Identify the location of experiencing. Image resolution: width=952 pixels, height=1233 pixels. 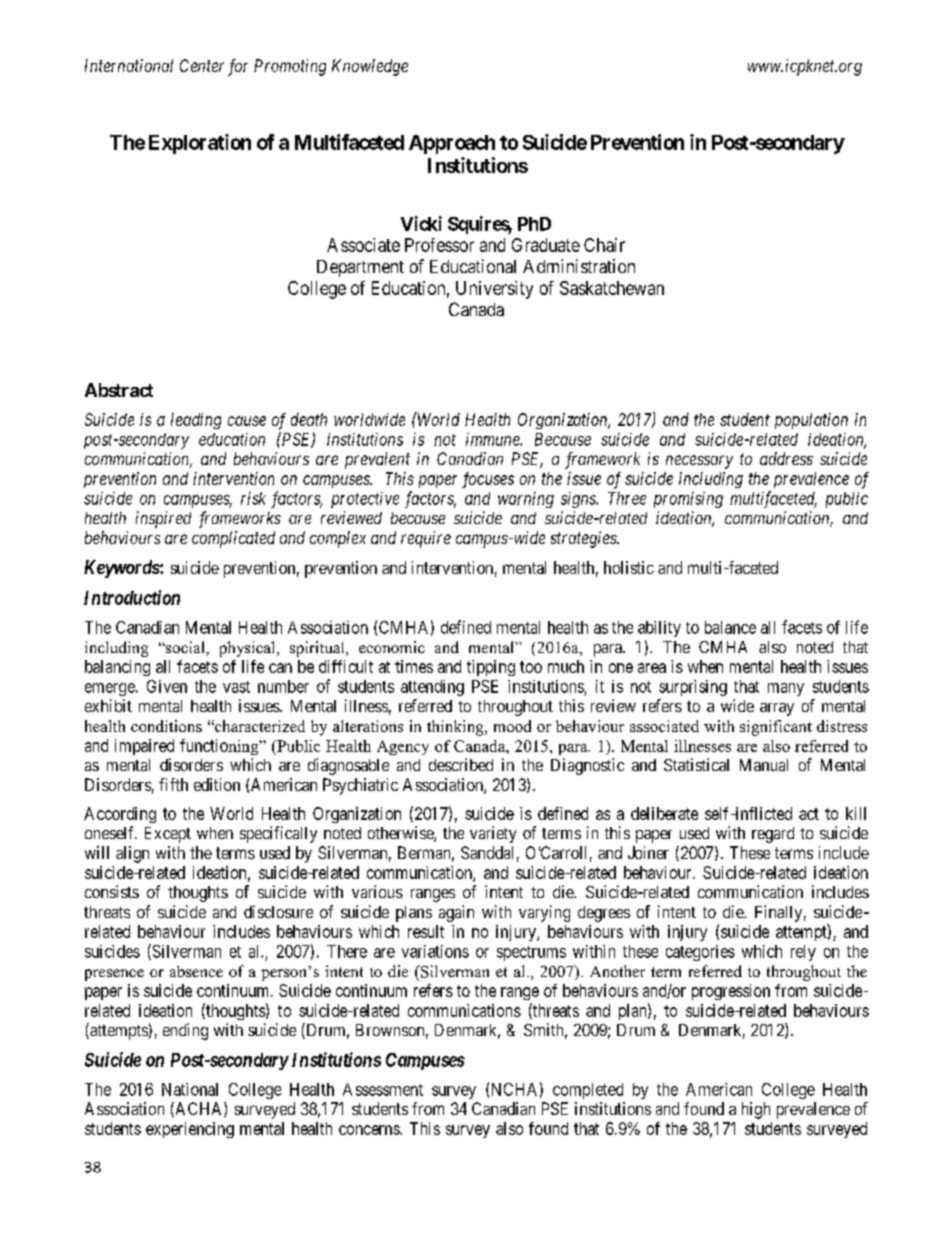
(190, 1130).
